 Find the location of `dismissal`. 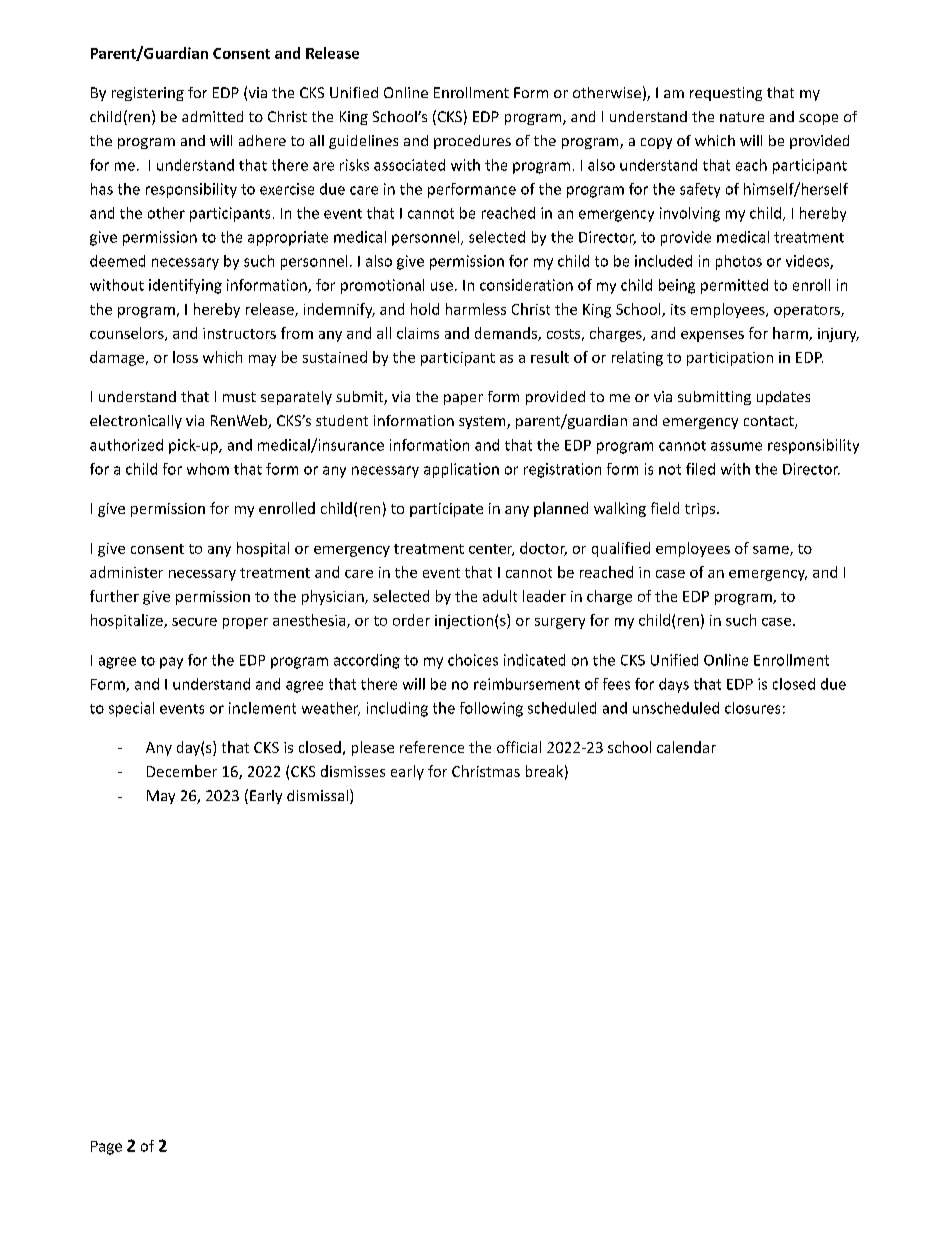

dismissal is located at coordinates (317, 795).
